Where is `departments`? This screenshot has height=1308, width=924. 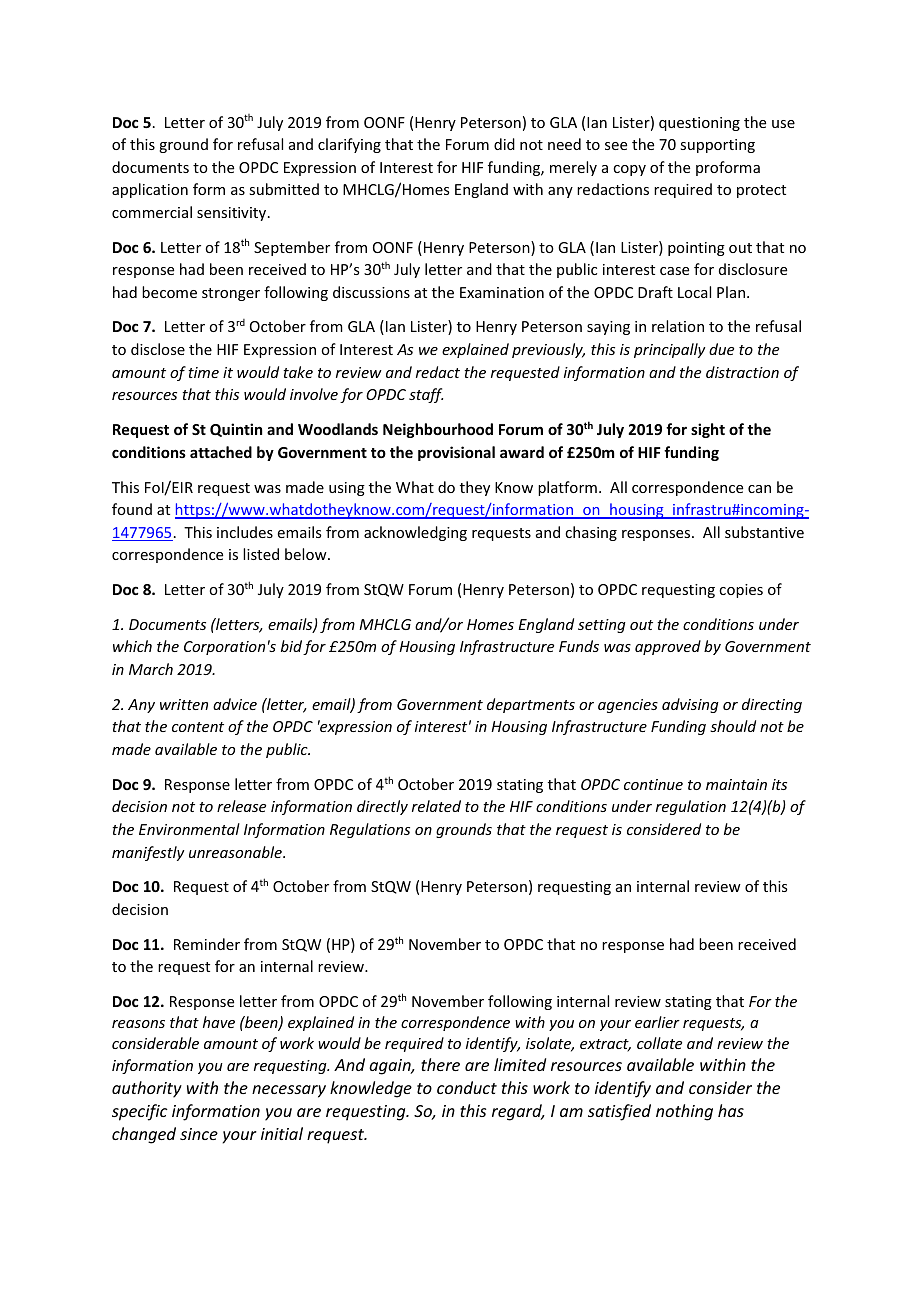 departments is located at coordinates (531, 705).
